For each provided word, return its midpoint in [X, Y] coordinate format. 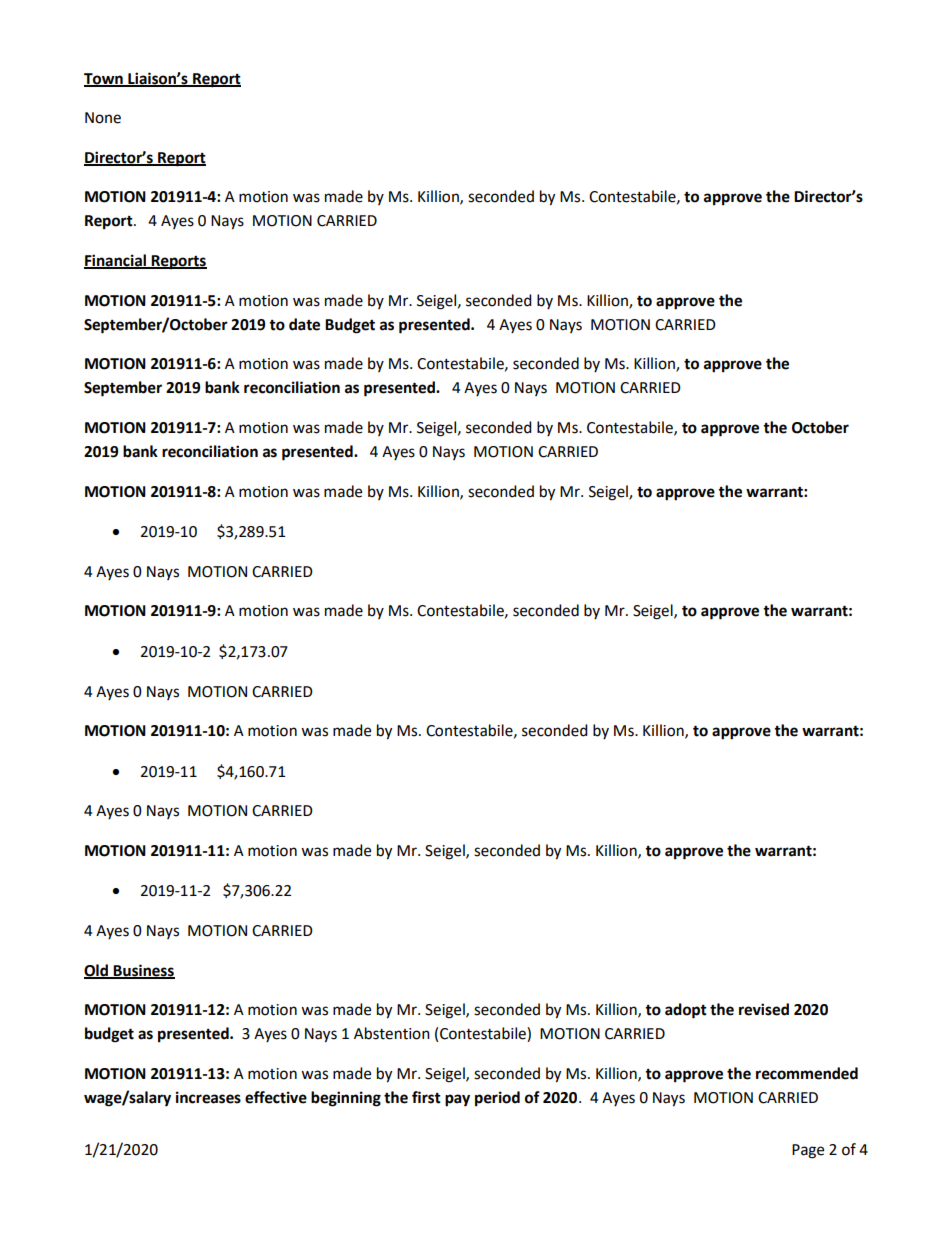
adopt [686, 1011]
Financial [116, 261]
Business [143, 971]
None [103, 118]
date [304, 324]
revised [764, 1009]
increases [208, 1097]
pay [457, 1100]
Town [104, 79]
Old [97, 971]
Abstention [392, 1033]
